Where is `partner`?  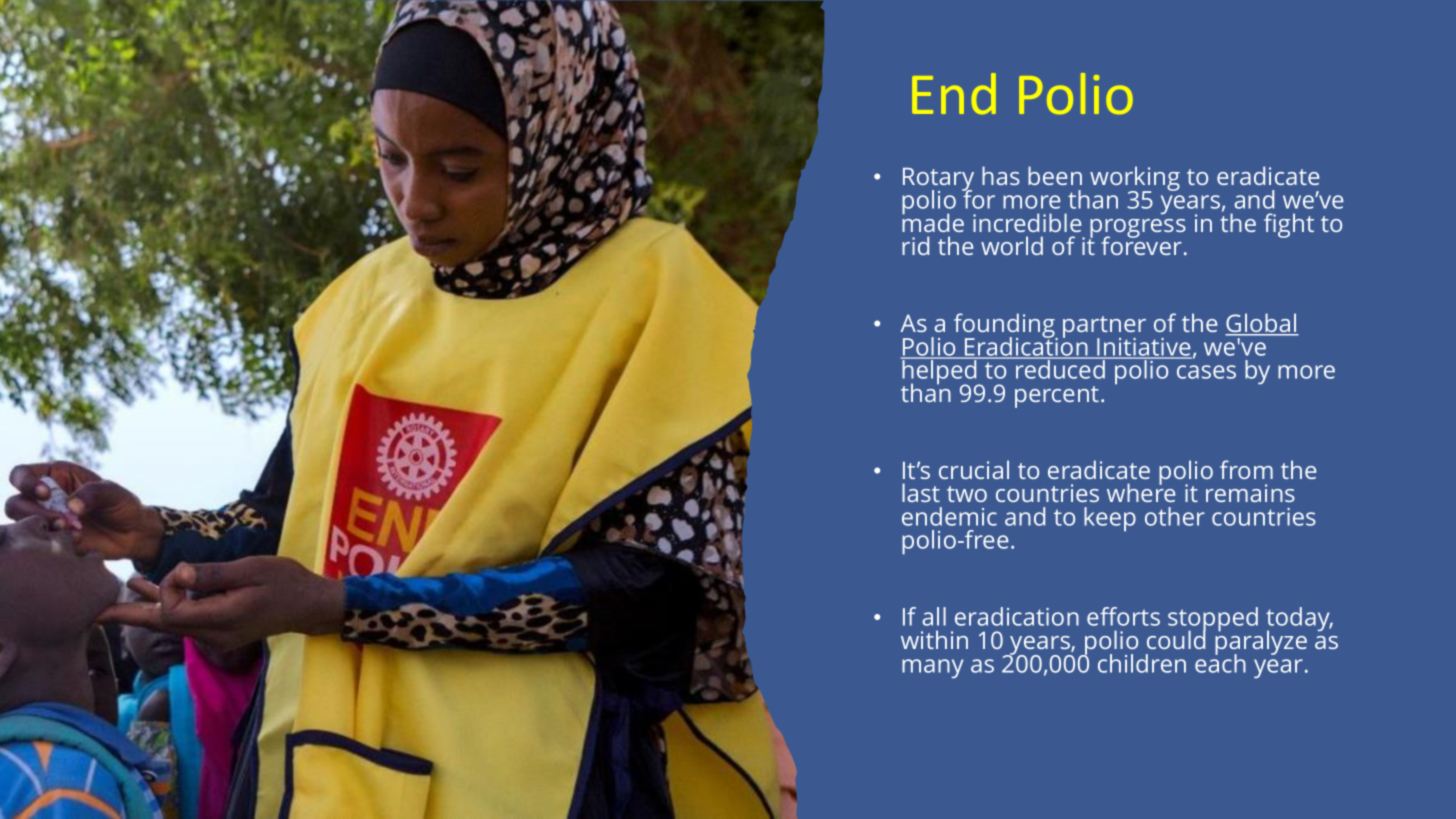
partner is located at coordinates (1104, 328).
